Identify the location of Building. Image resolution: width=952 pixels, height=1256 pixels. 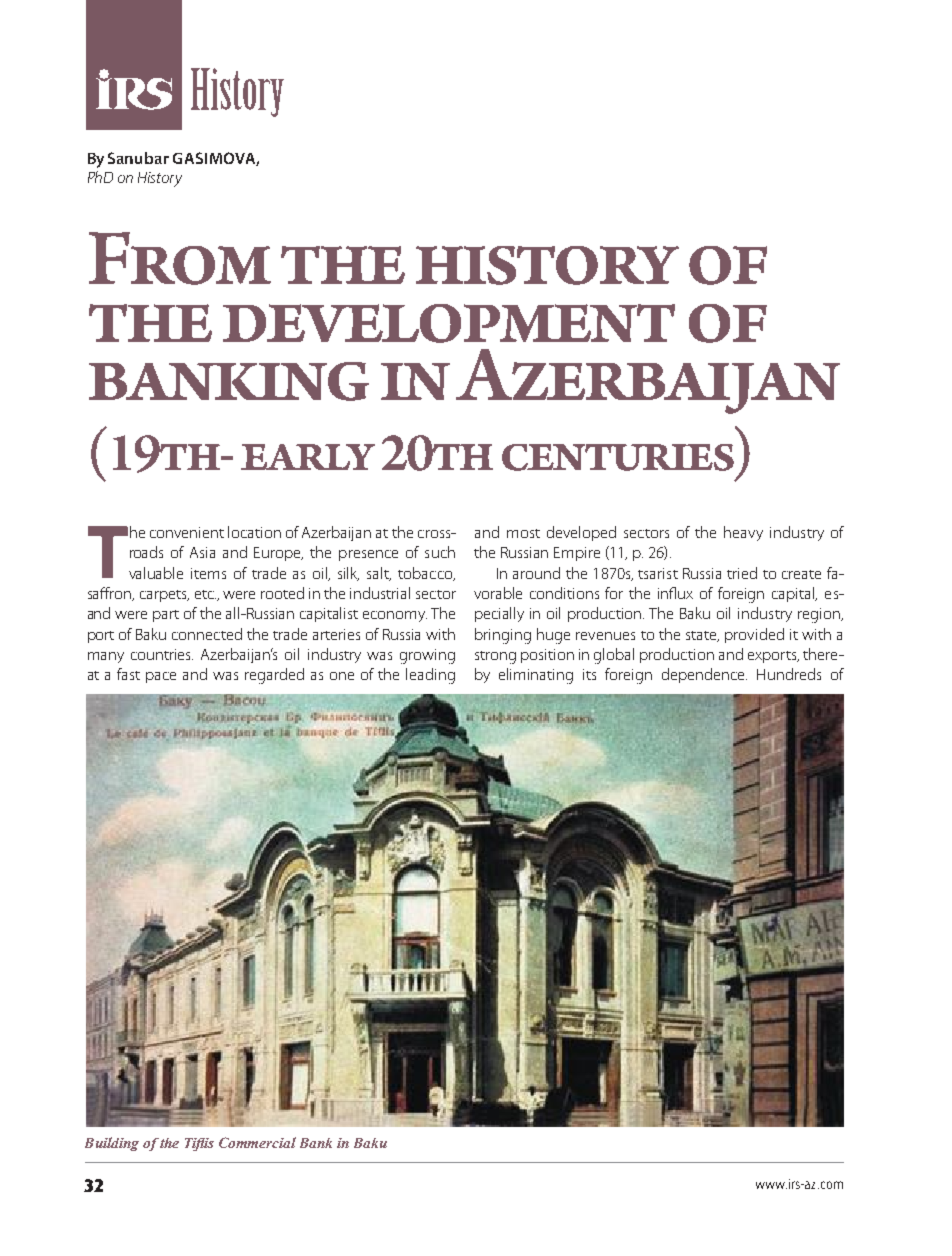
(112, 1144).
